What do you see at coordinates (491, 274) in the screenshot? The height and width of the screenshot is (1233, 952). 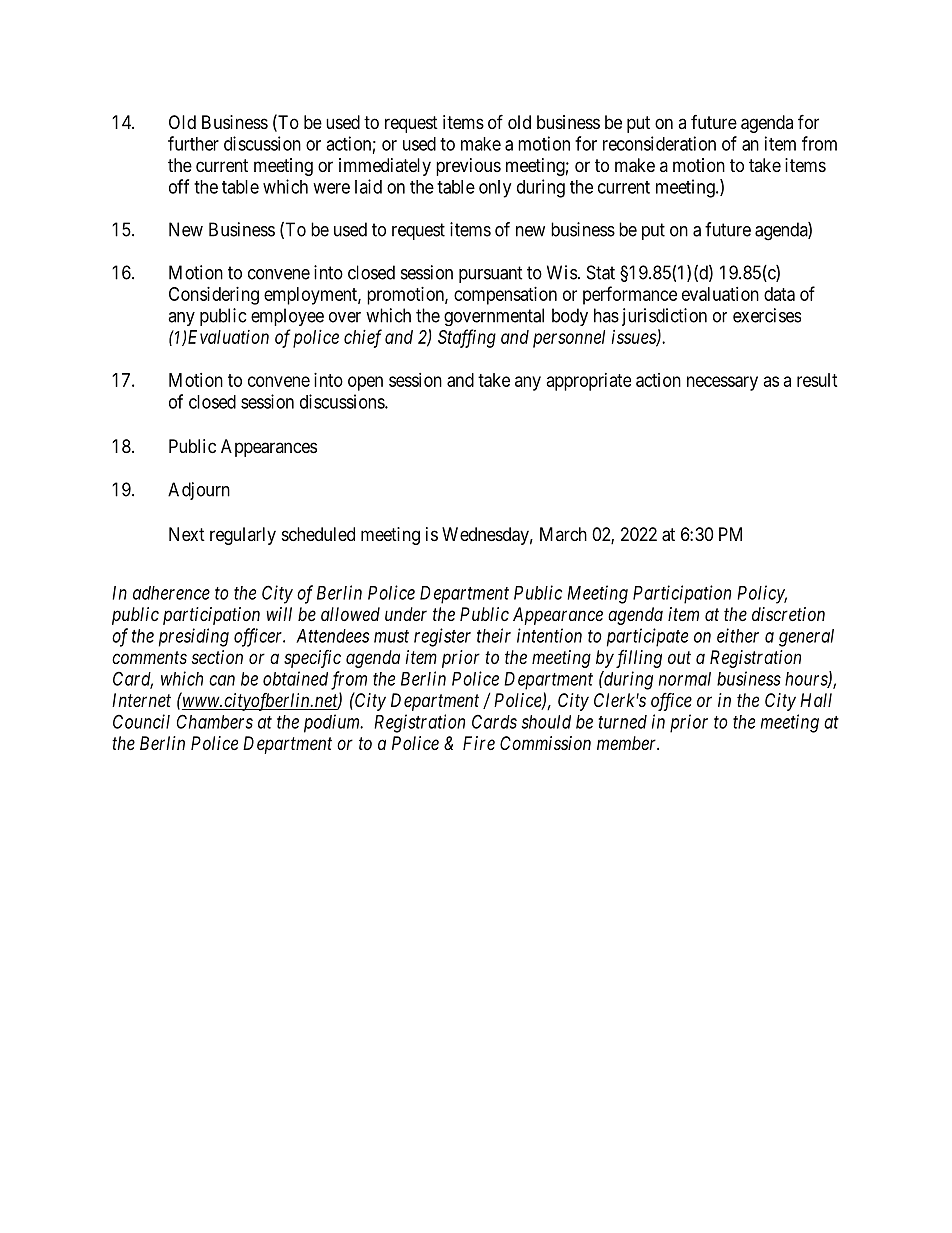 I see `pursuant` at bounding box center [491, 274].
